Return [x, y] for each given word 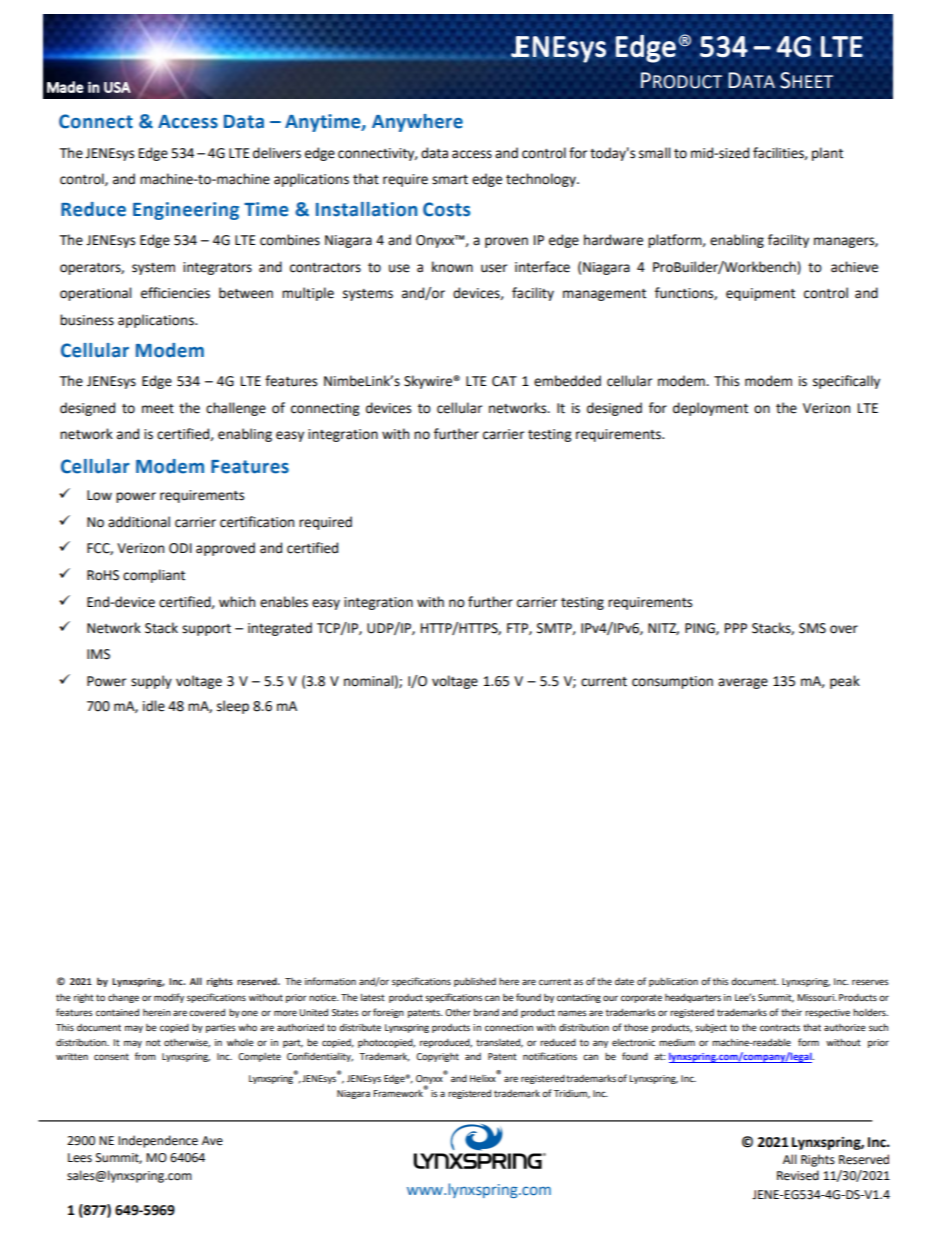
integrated [280, 629]
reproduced [446, 1043]
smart [450, 180]
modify [169, 998]
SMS [812, 628]
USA [117, 87]
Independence [158, 1141]
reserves [870, 982]
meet [158, 409]
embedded [567, 381]
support [206, 630]
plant [827, 154]
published [475, 982]
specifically [846, 382]
